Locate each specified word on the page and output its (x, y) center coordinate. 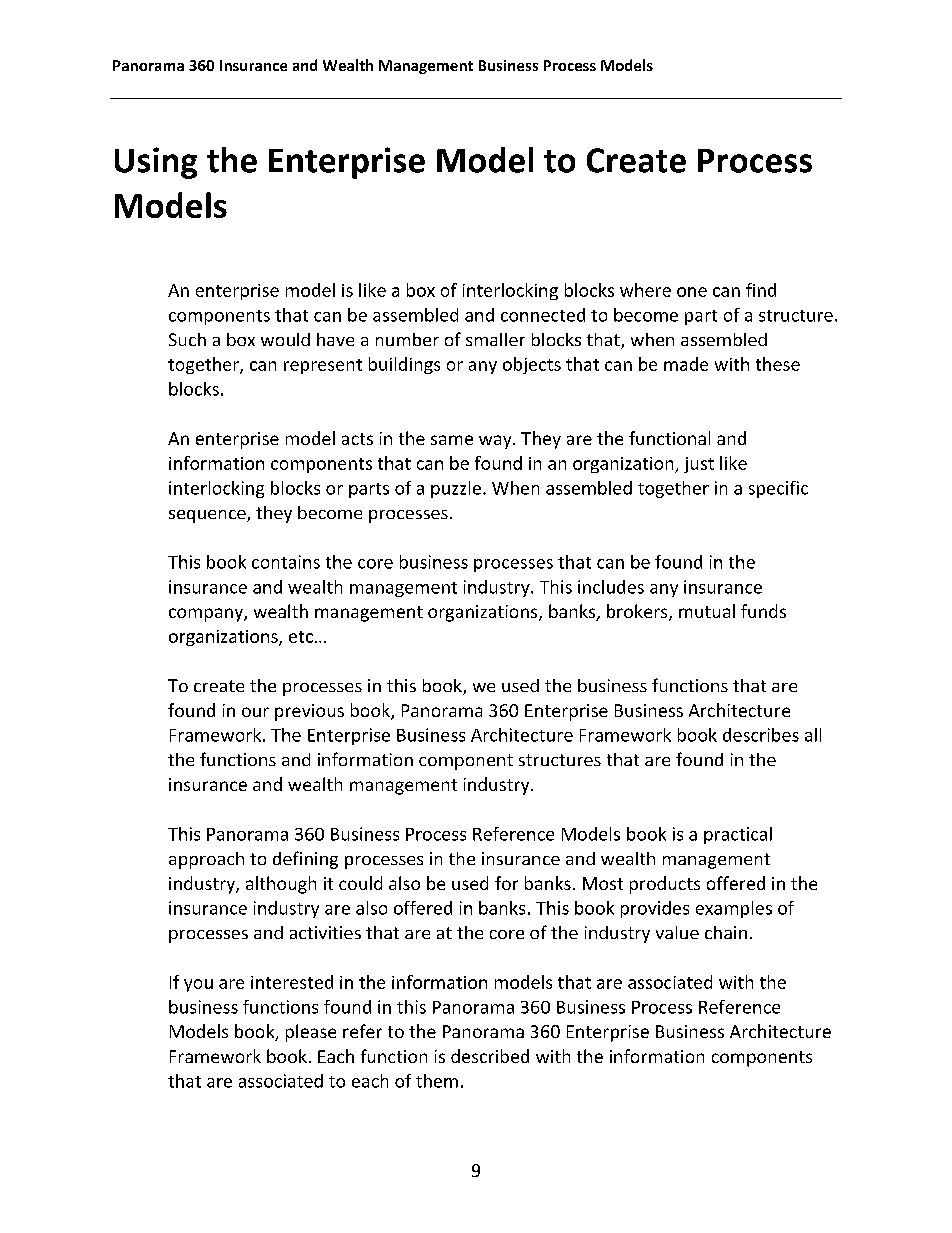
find (761, 290)
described (490, 1056)
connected (543, 315)
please (311, 1033)
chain (726, 932)
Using (156, 163)
